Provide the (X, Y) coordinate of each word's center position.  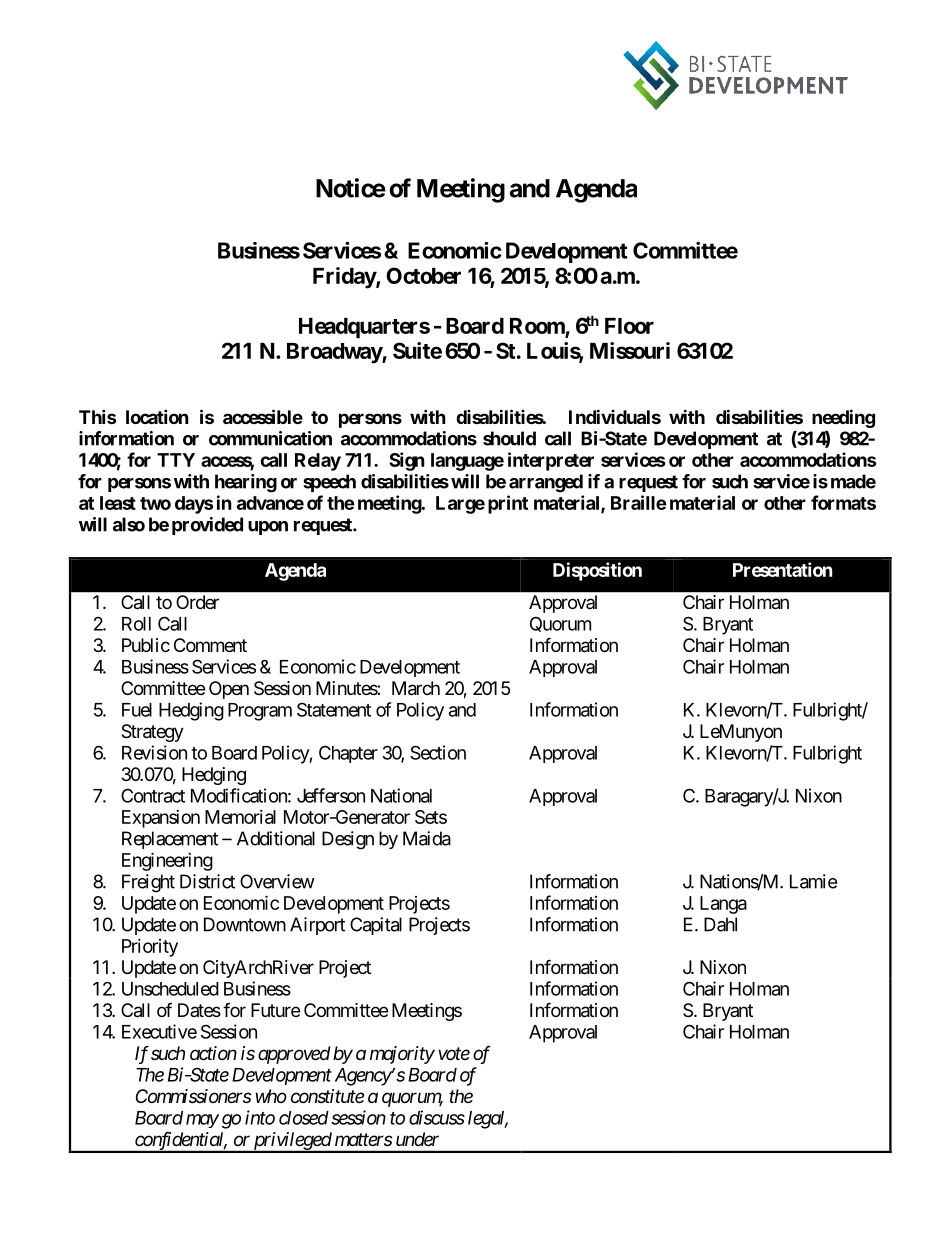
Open (229, 690)
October (423, 275)
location (157, 416)
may (202, 1121)
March (416, 688)
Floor (629, 326)
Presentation (783, 569)
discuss (437, 1117)
